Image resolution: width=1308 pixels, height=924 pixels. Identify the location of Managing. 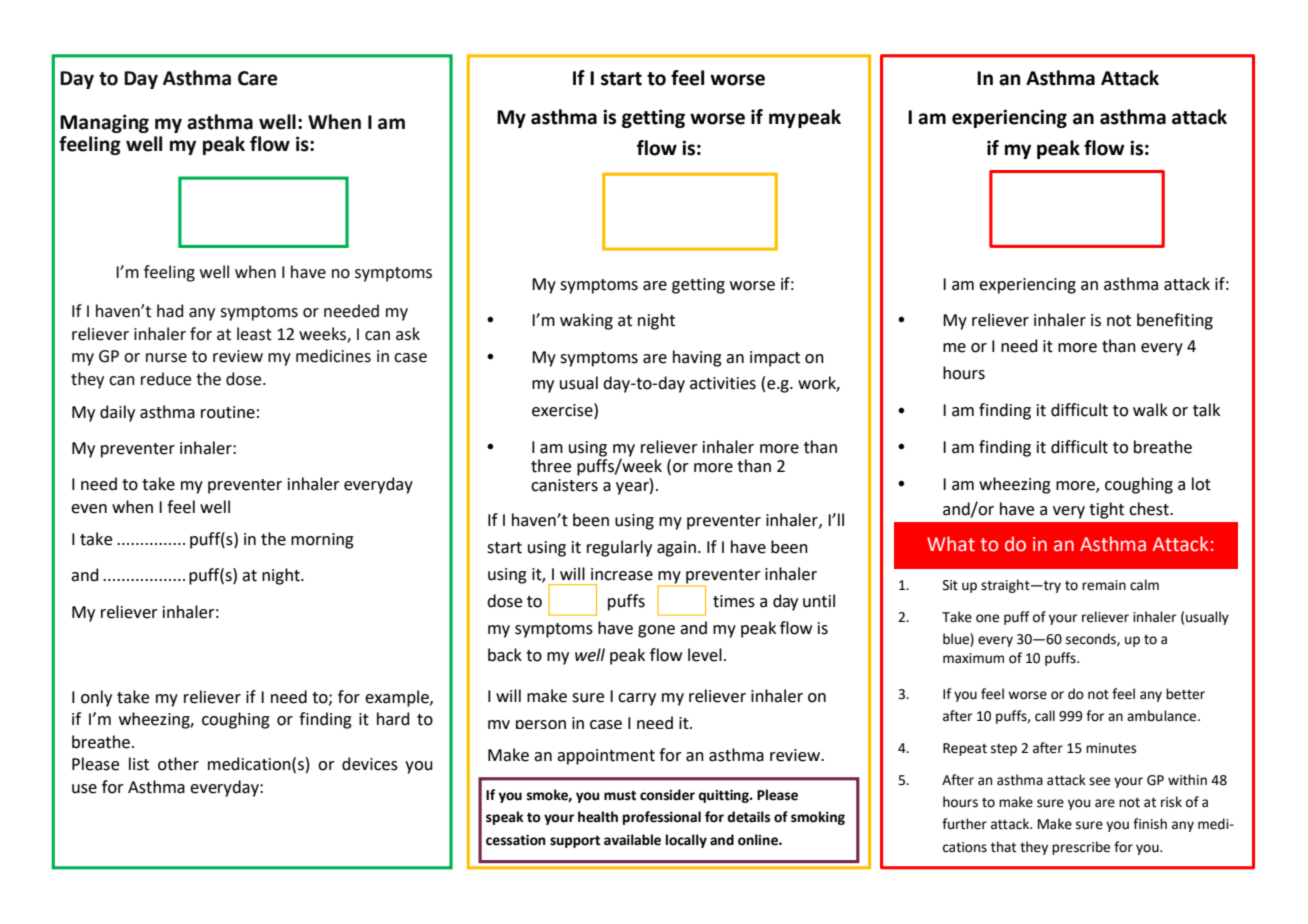
(104, 123).
